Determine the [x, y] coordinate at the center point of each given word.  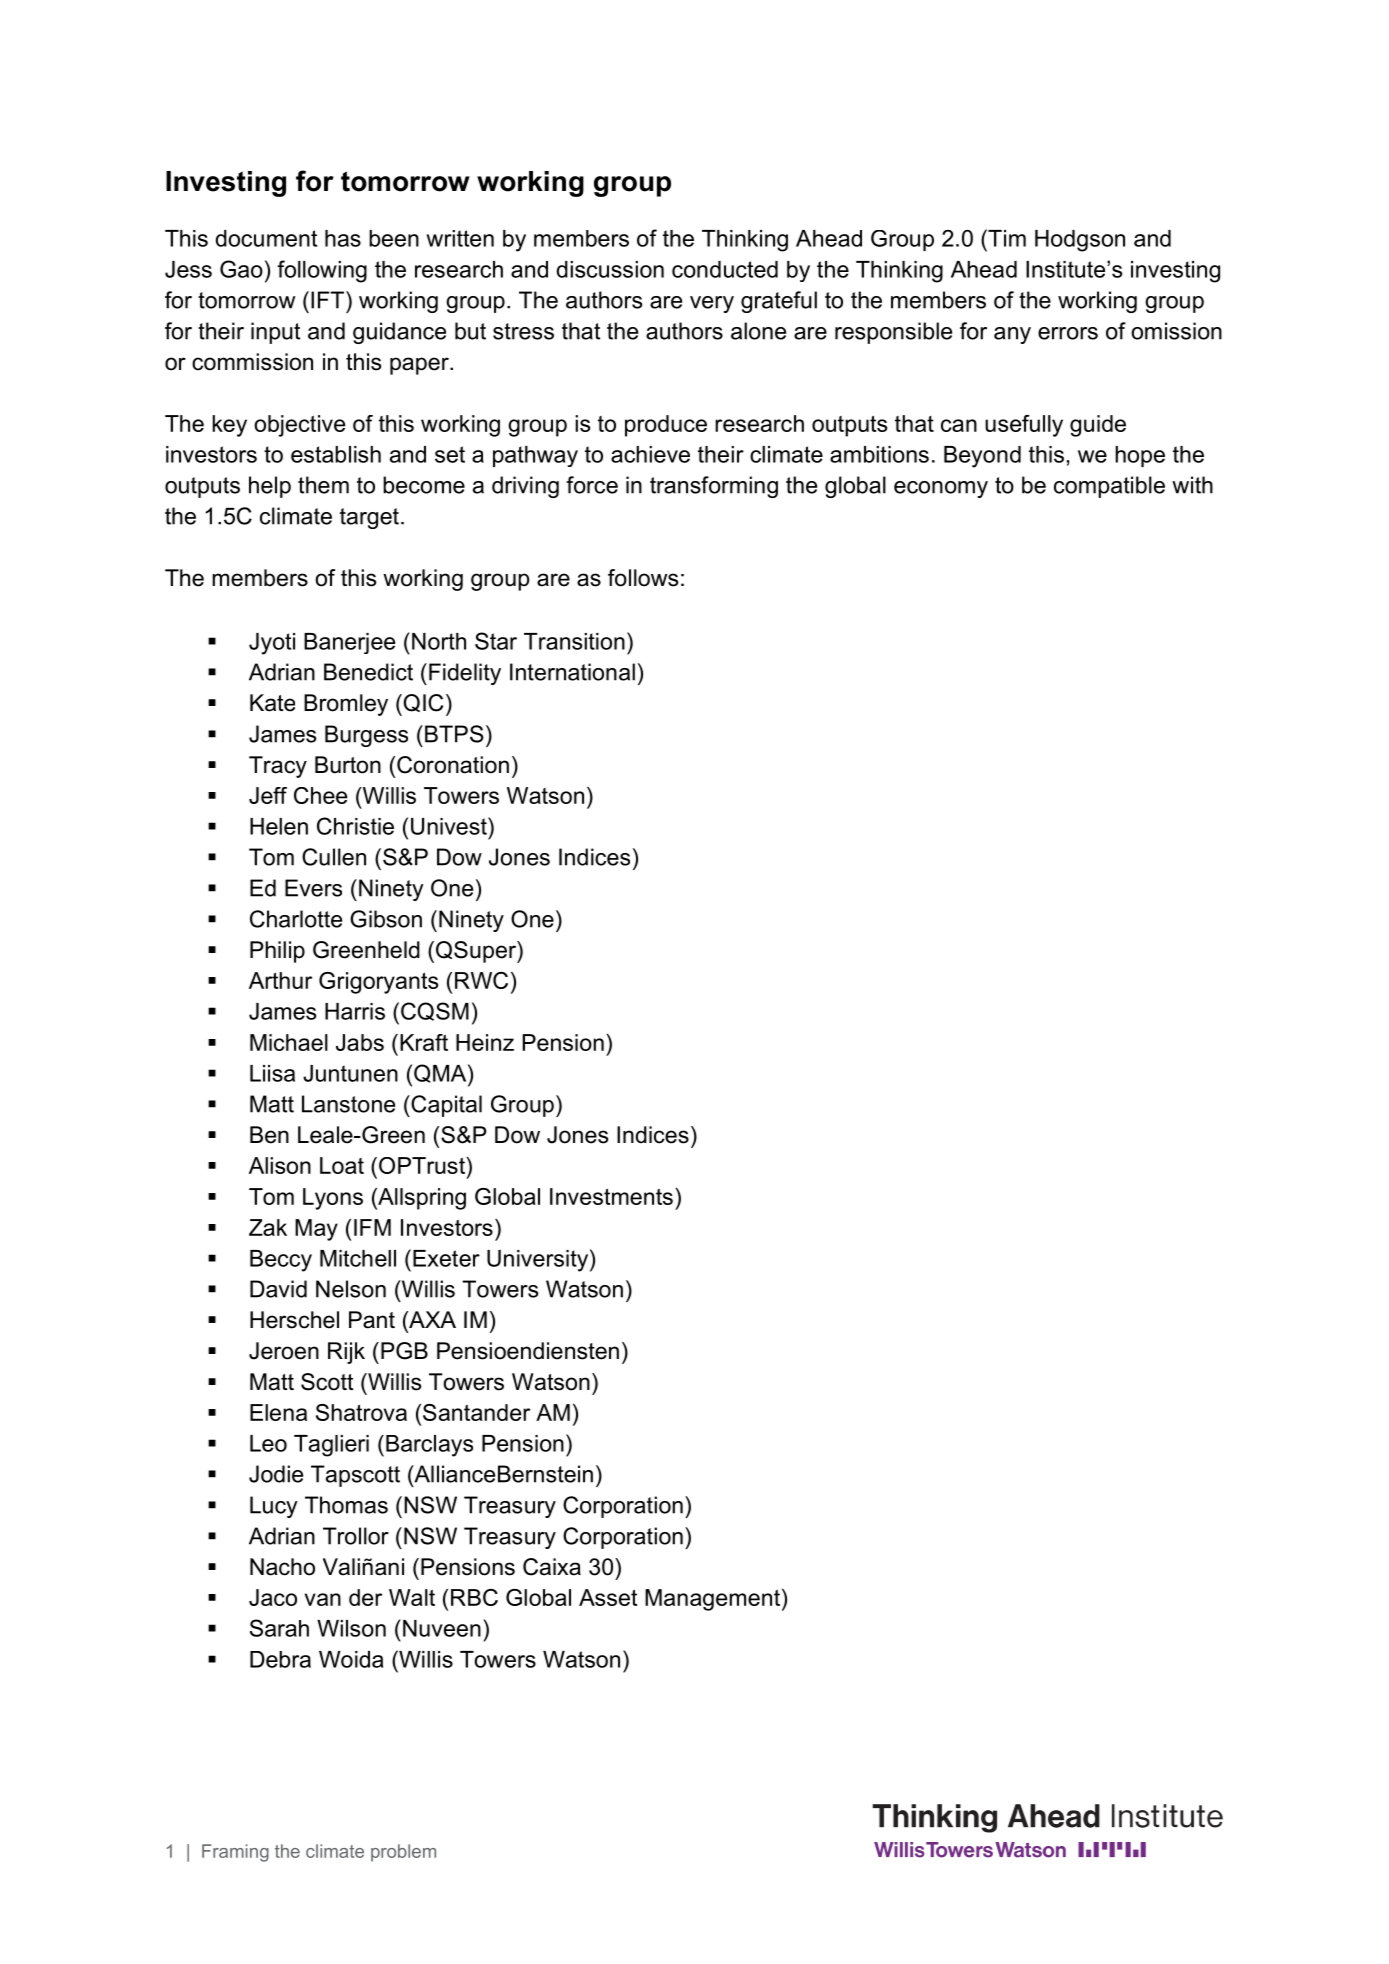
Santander [476, 1412]
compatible [1109, 487]
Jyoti [272, 644]
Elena [278, 1412]
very [712, 304]
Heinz [485, 1042]
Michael [289, 1042]
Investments [611, 1196]
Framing [235, 1853]
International [572, 672]
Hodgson [1080, 241]
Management [712, 1600]
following [322, 271]
